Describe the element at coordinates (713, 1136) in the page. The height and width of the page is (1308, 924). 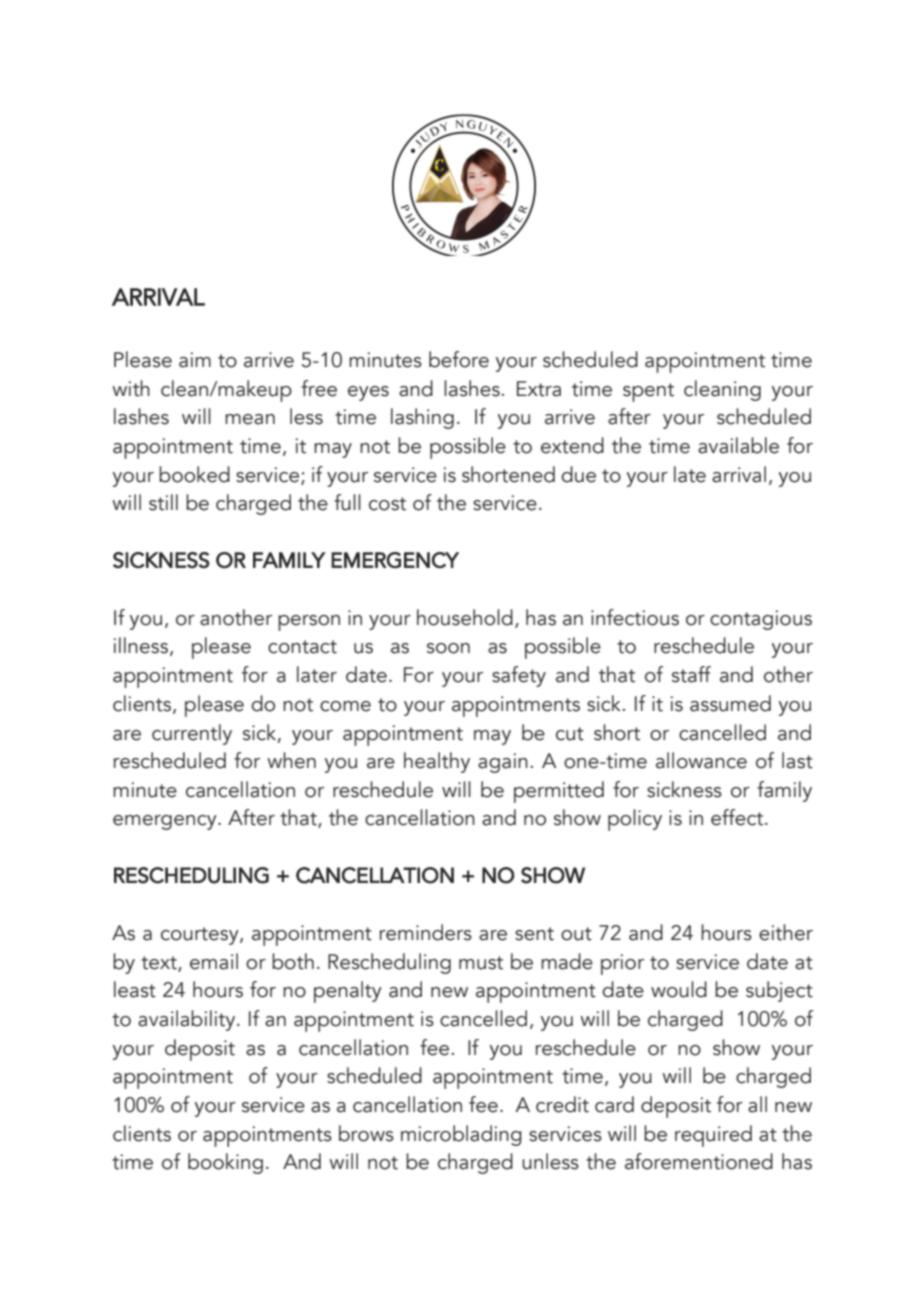
I see `required` at that location.
